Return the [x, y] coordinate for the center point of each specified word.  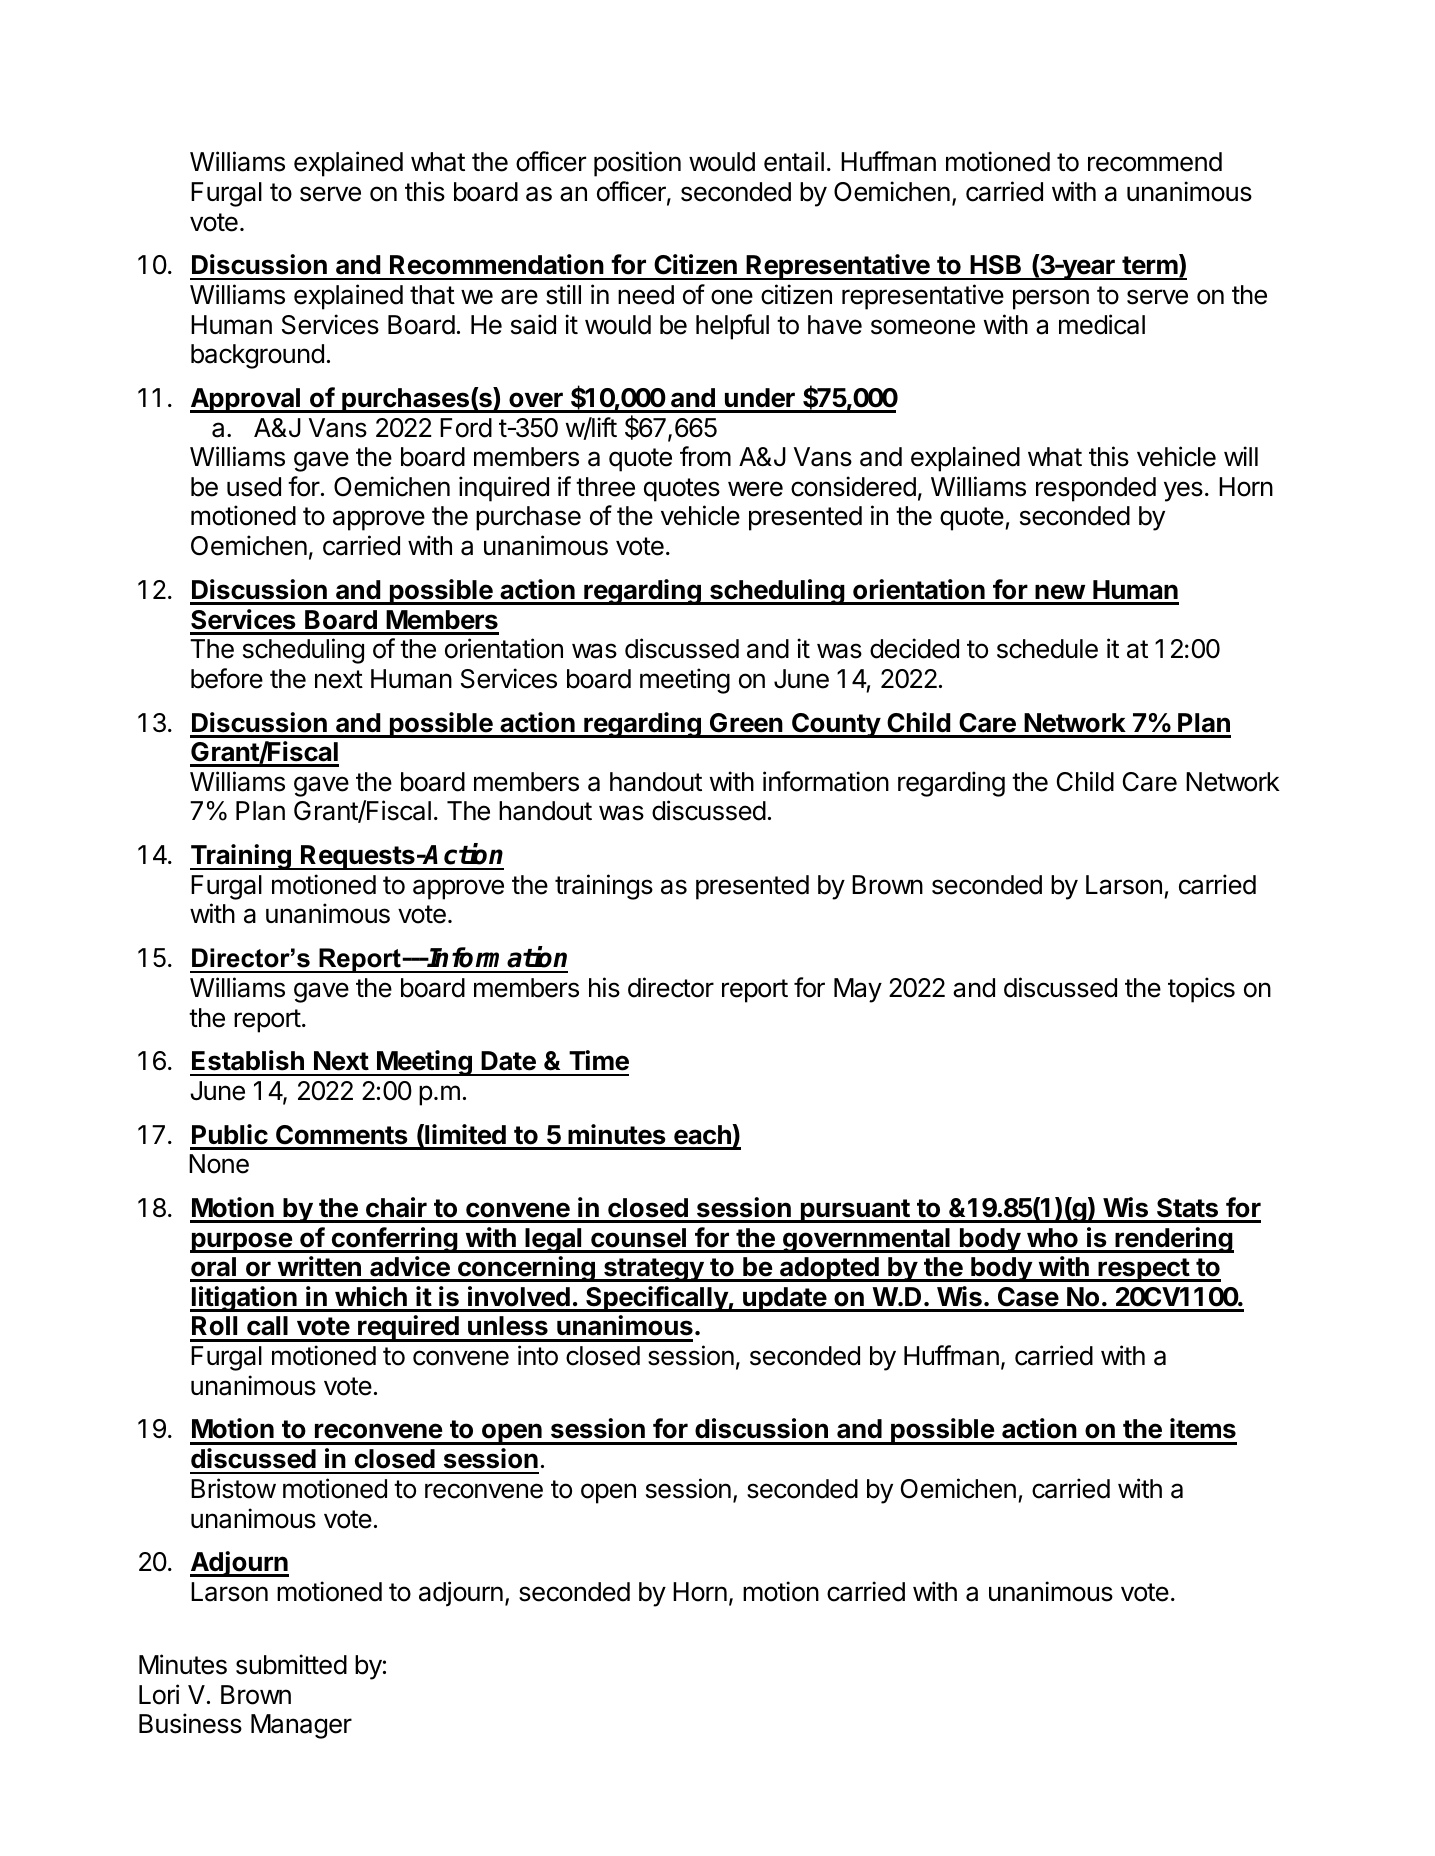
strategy [654, 1270]
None [219, 1164]
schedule [1047, 649]
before [227, 678]
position [637, 164]
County [836, 725]
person [1051, 299]
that [432, 295]
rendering [1173, 1240]
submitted [291, 1664]
